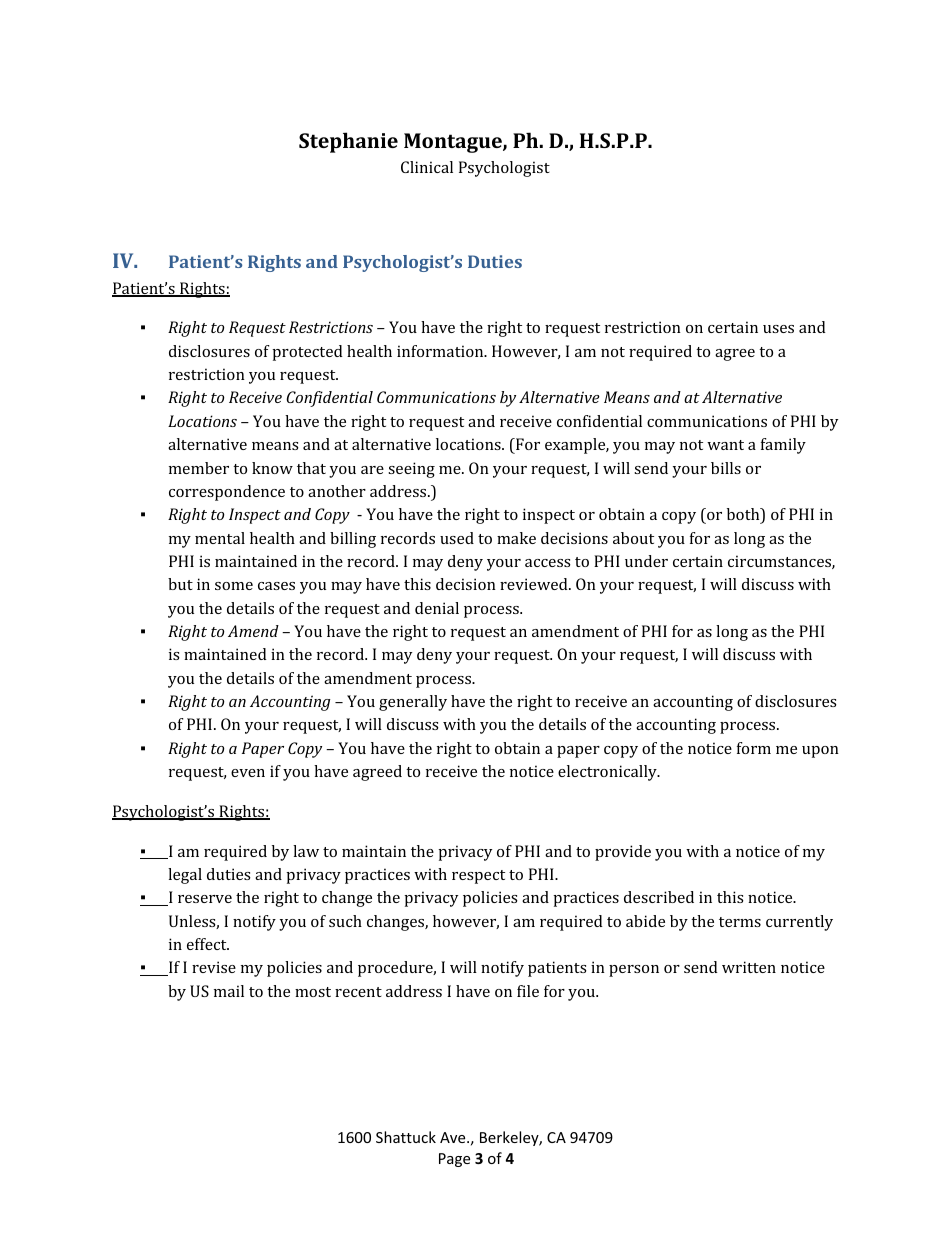  Describe the element at coordinates (406, 1137) in the document. I see `Shattuck` at that location.
